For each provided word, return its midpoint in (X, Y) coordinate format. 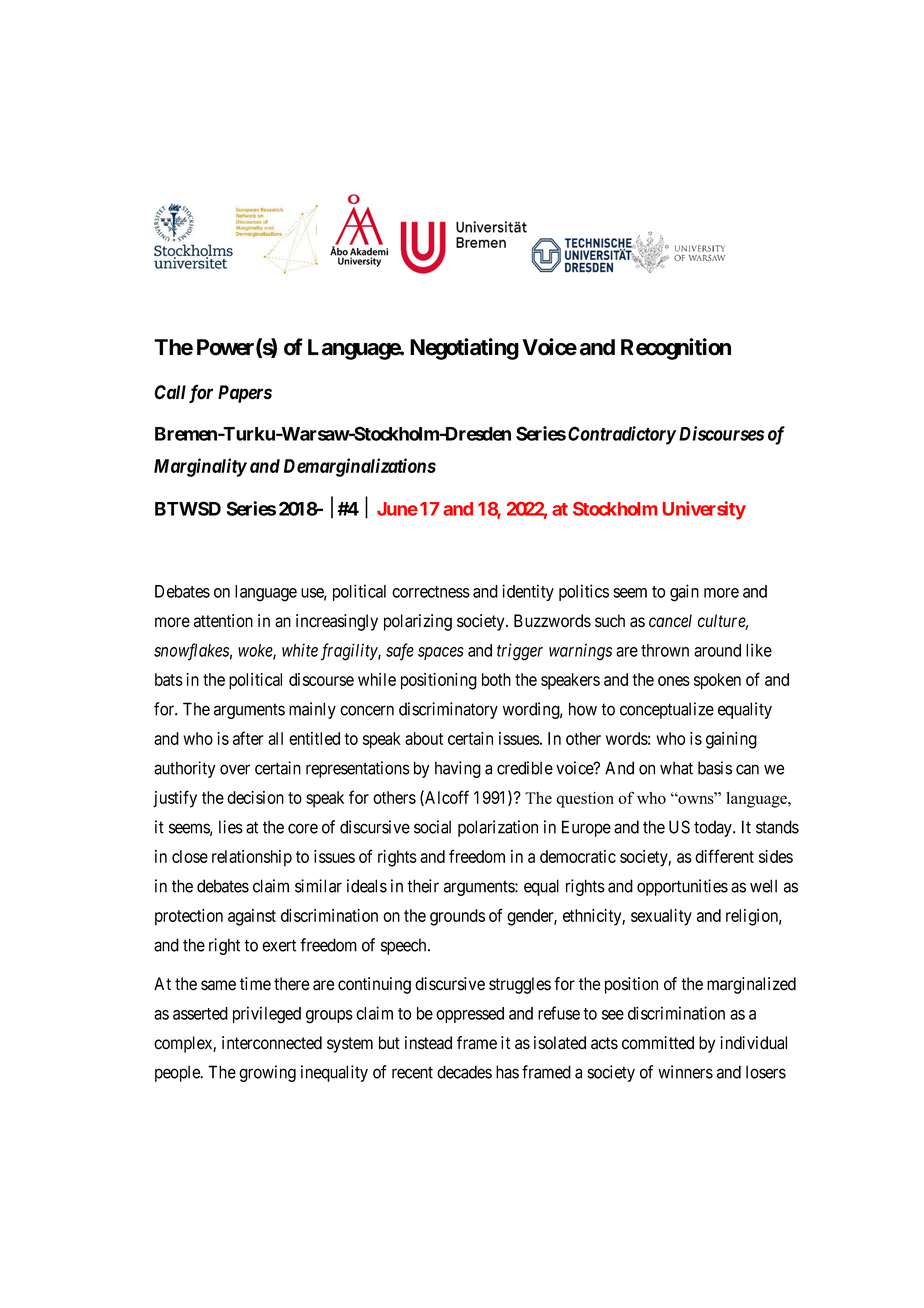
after (248, 738)
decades (464, 1072)
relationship (252, 858)
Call (170, 392)
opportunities (682, 887)
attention (223, 621)
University (704, 510)
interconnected (272, 1043)
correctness (431, 592)
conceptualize (667, 710)
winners (685, 1072)
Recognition (676, 349)
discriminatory (448, 710)
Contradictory (622, 435)
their (423, 886)
